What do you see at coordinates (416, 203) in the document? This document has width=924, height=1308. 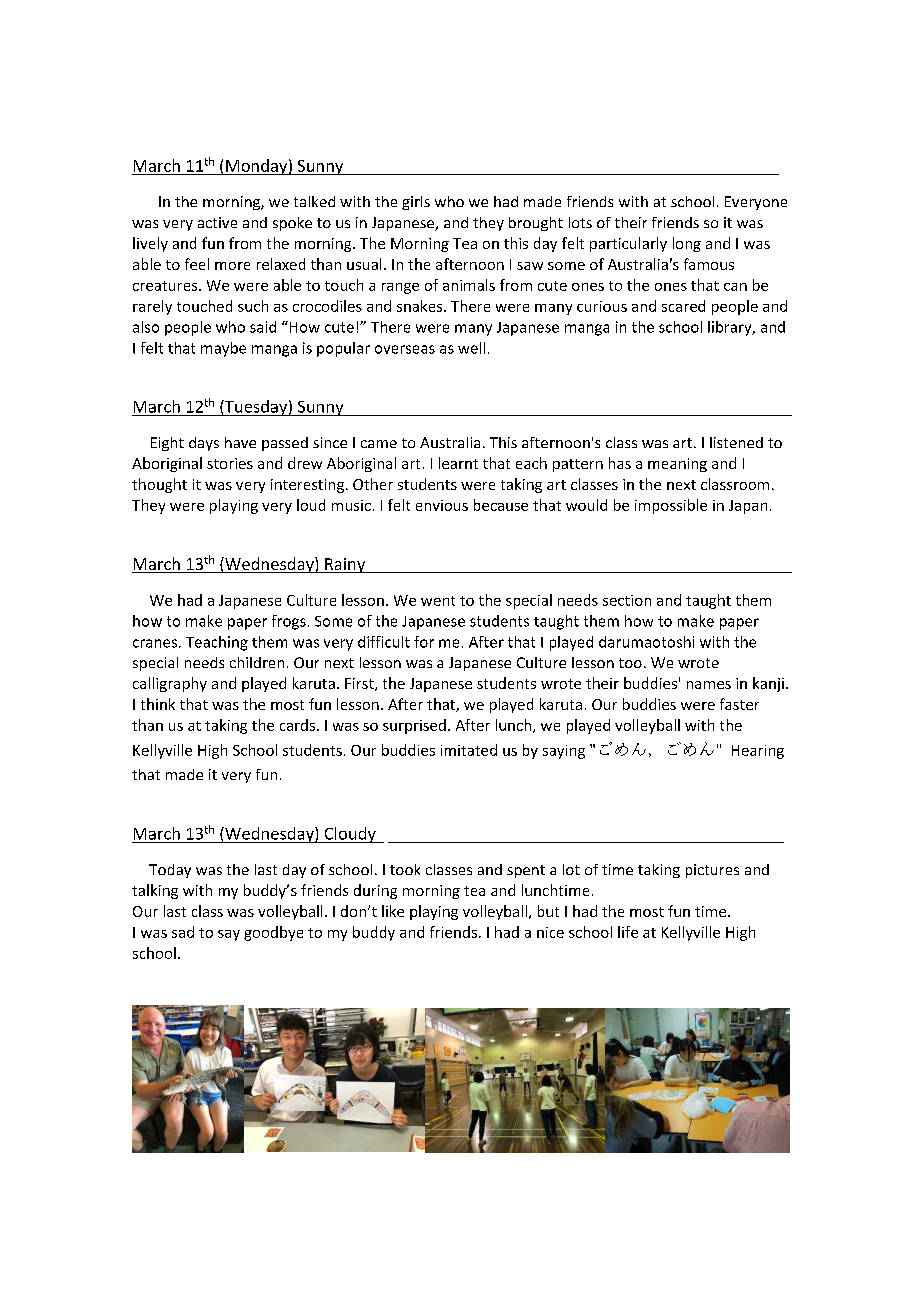 I see `girls` at bounding box center [416, 203].
